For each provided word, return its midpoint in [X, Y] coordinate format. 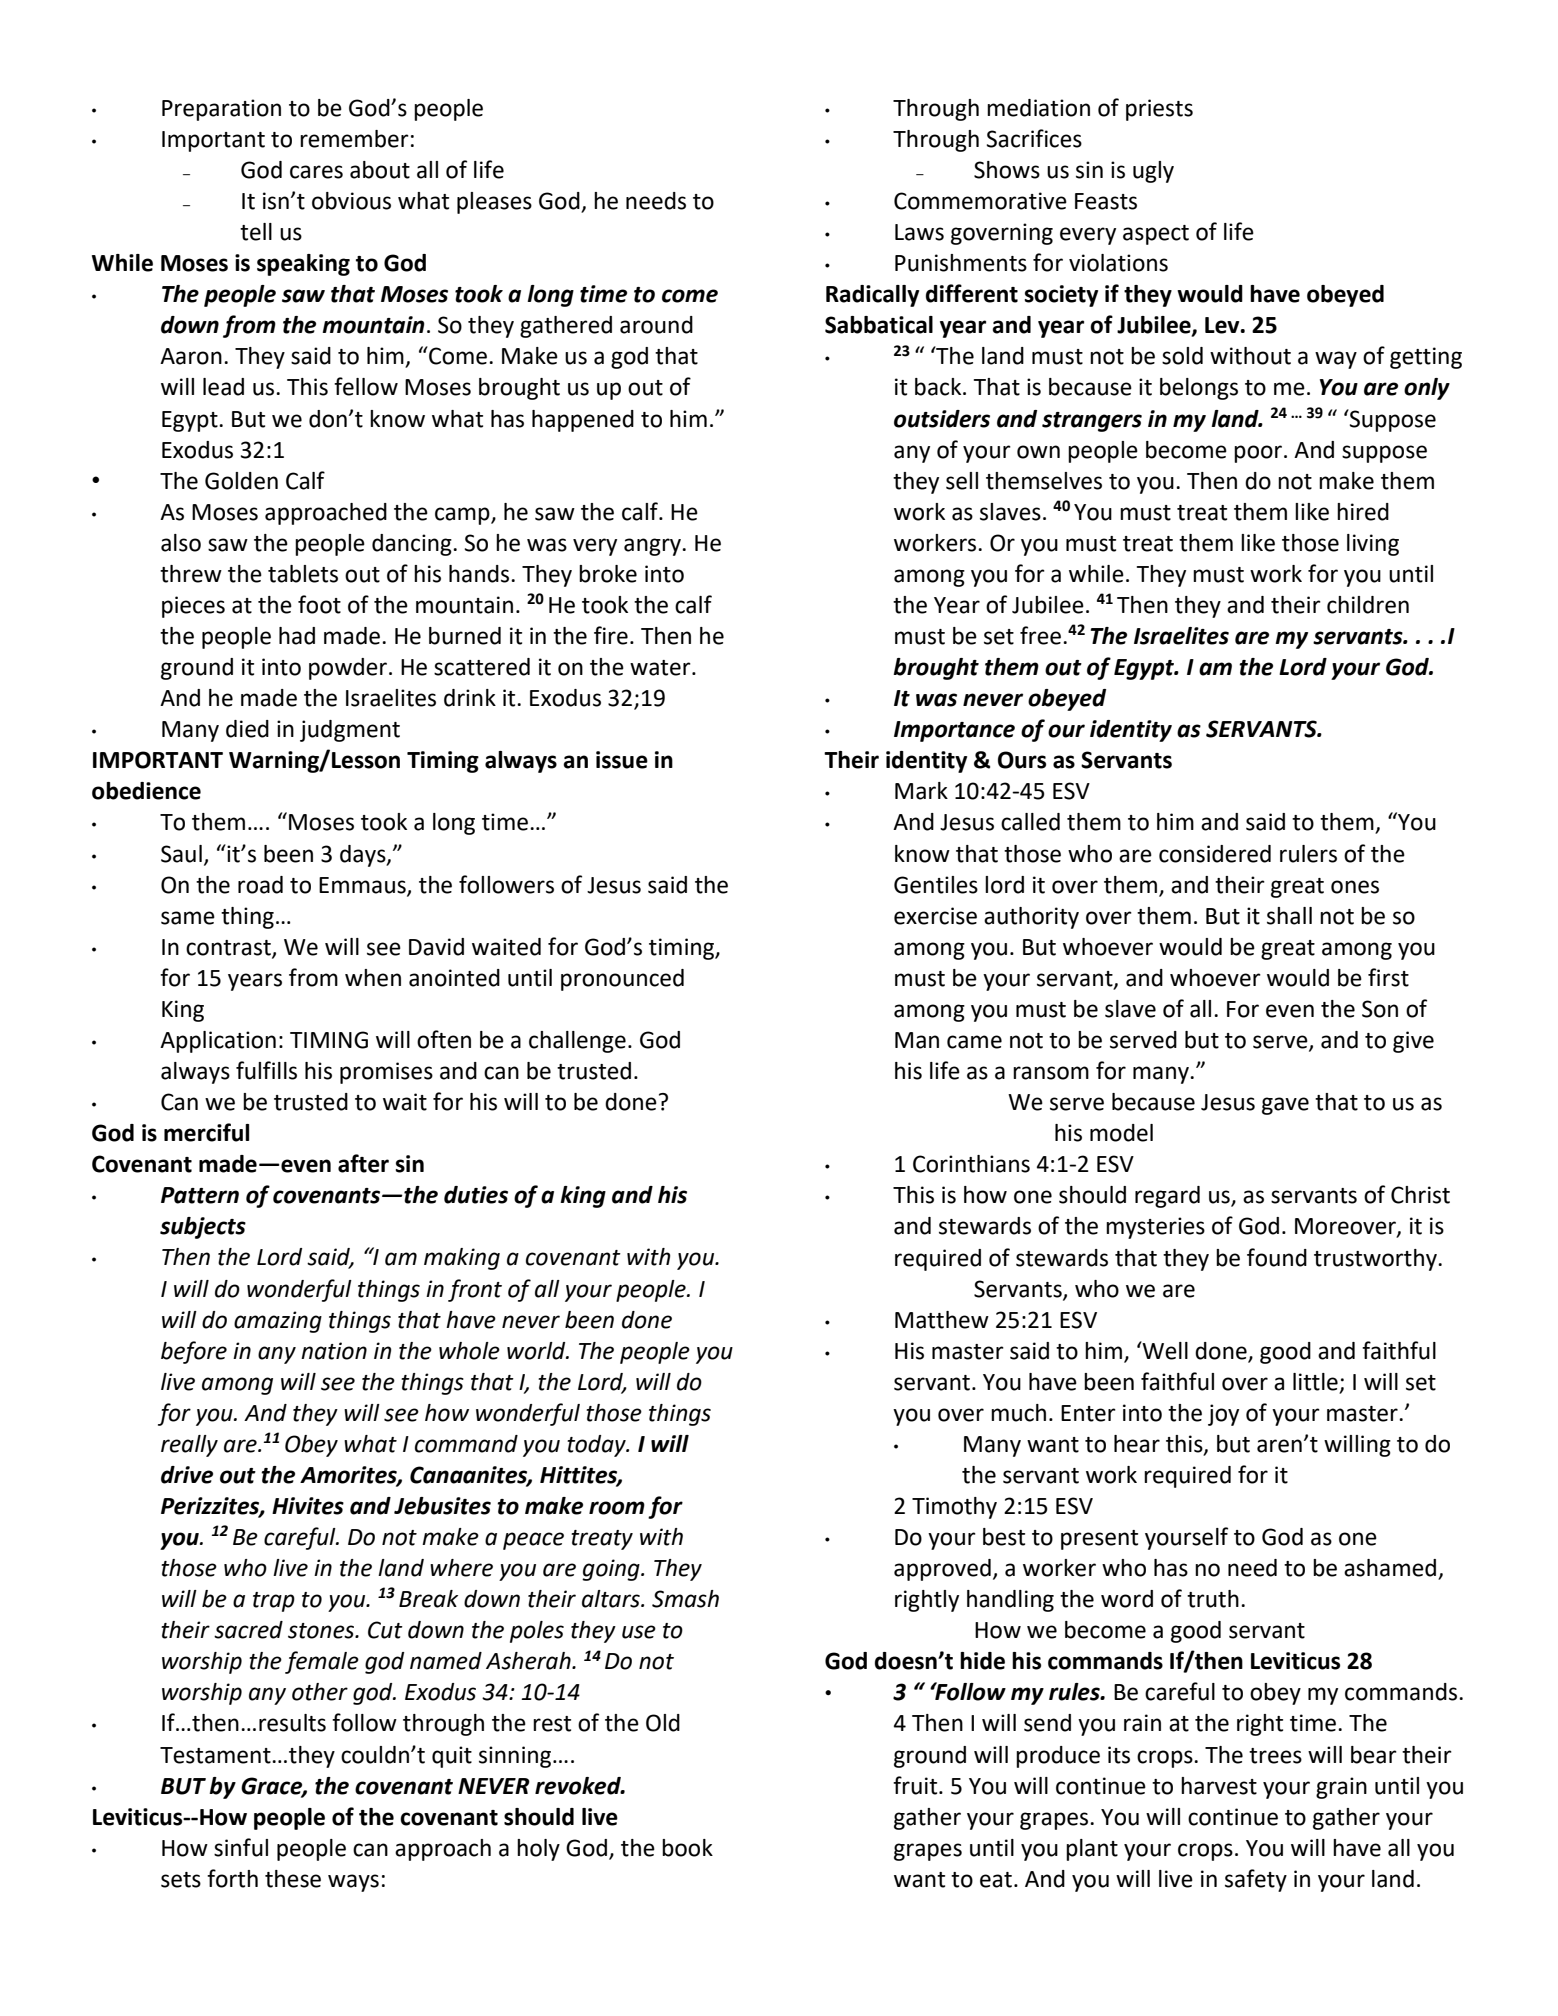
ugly [1153, 172]
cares [316, 172]
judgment [350, 731]
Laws [919, 232]
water [661, 668]
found [1277, 1257]
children [1368, 605]
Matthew [942, 1320]
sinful [241, 1847]
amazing [278, 1322]
